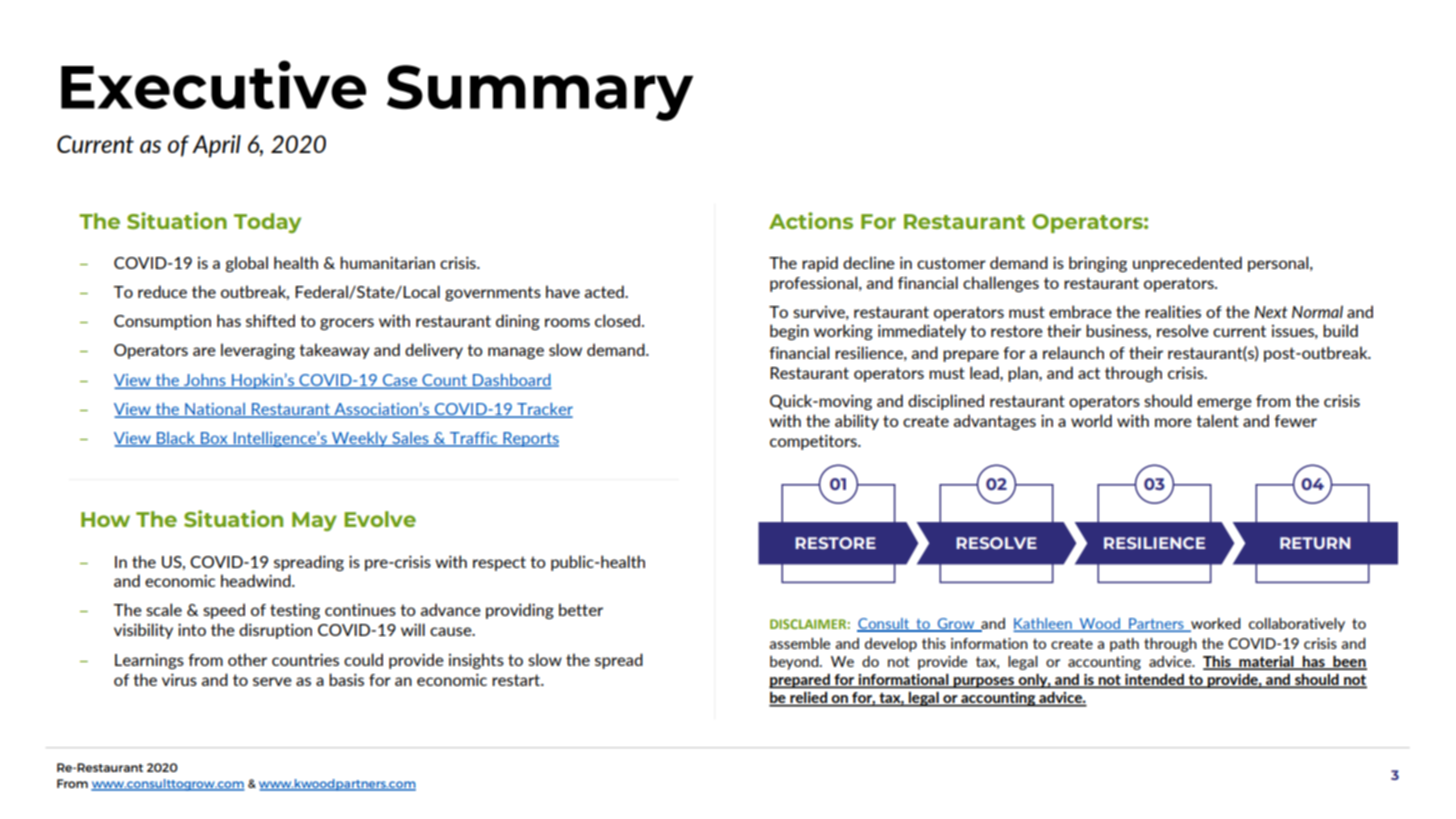 This screenshot has width=1456, height=819. What do you see at coordinates (1173, 422) in the screenshot?
I see `more` at bounding box center [1173, 422].
